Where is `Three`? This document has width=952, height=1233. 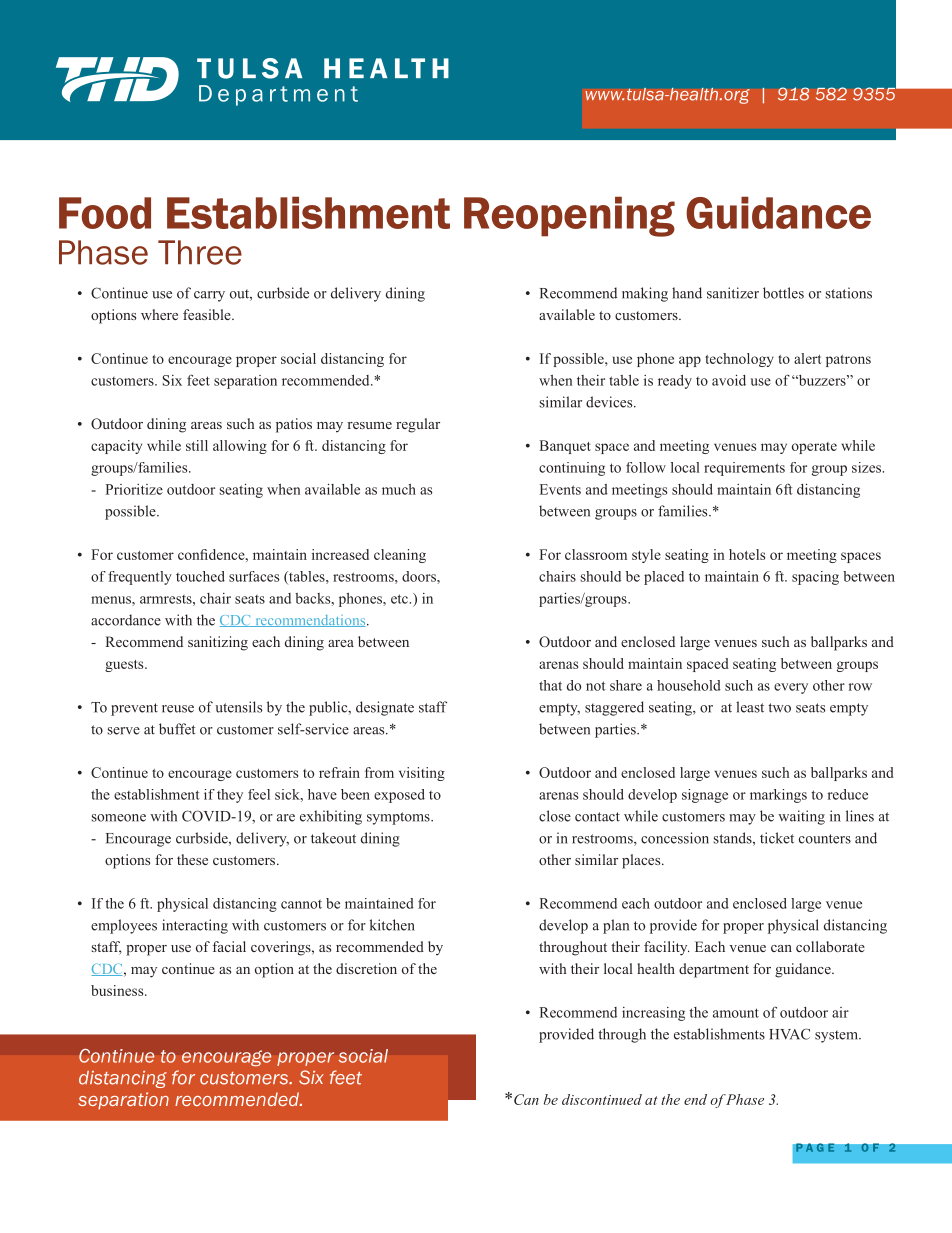
Three is located at coordinates (200, 252).
